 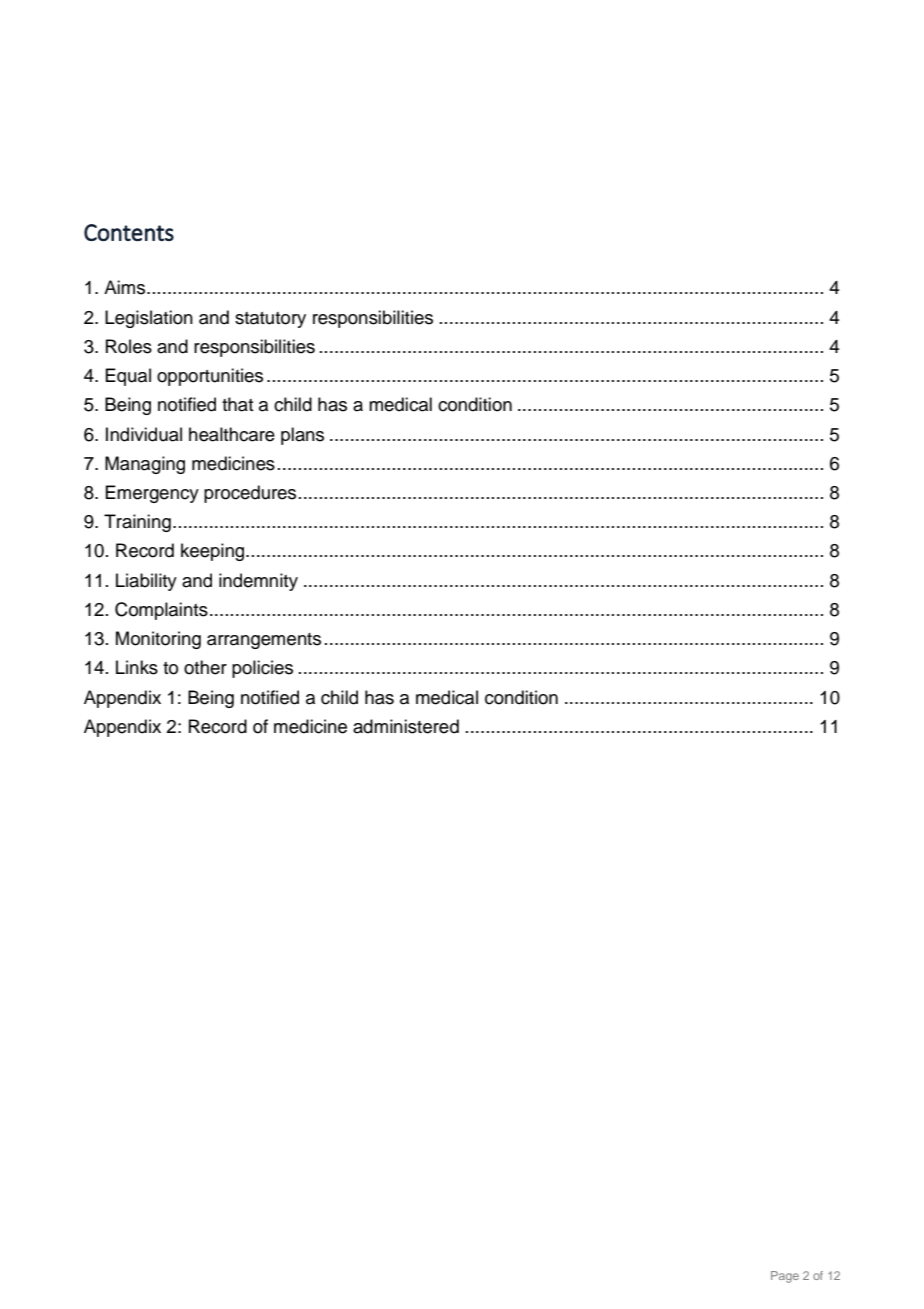 What do you see at coordinates (262, 669) in the screenshot?
I see `policies` at bounding box center [262, 669].
